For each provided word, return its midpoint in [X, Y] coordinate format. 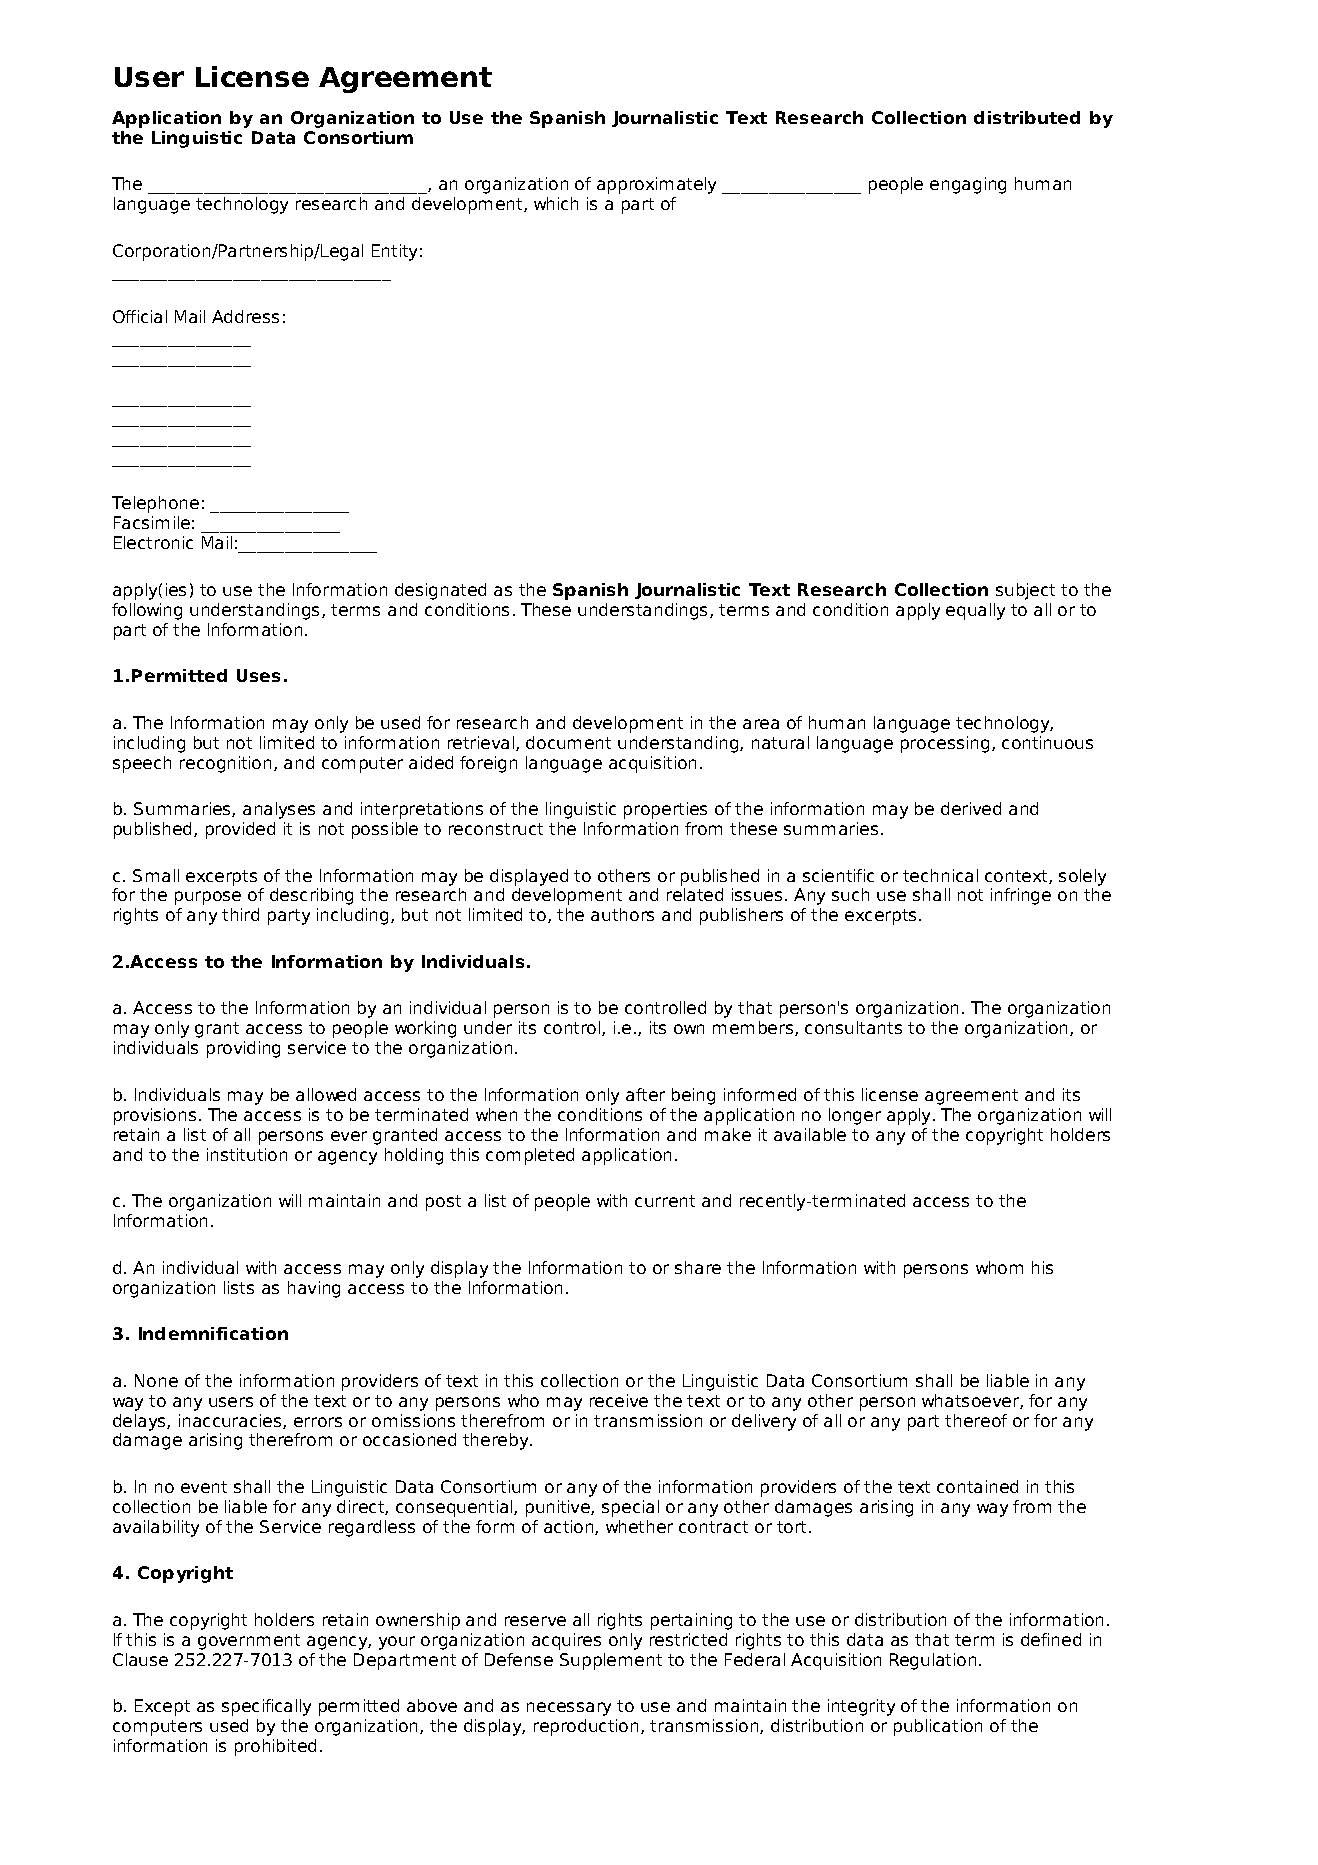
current [665, 1201]
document [568, 742]
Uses [258, 675]
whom [999, 1267]
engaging [968, 185]
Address [245, 316]
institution [247, 1154]
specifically [266, 1707]
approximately [656, 185]
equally [975, 611]
